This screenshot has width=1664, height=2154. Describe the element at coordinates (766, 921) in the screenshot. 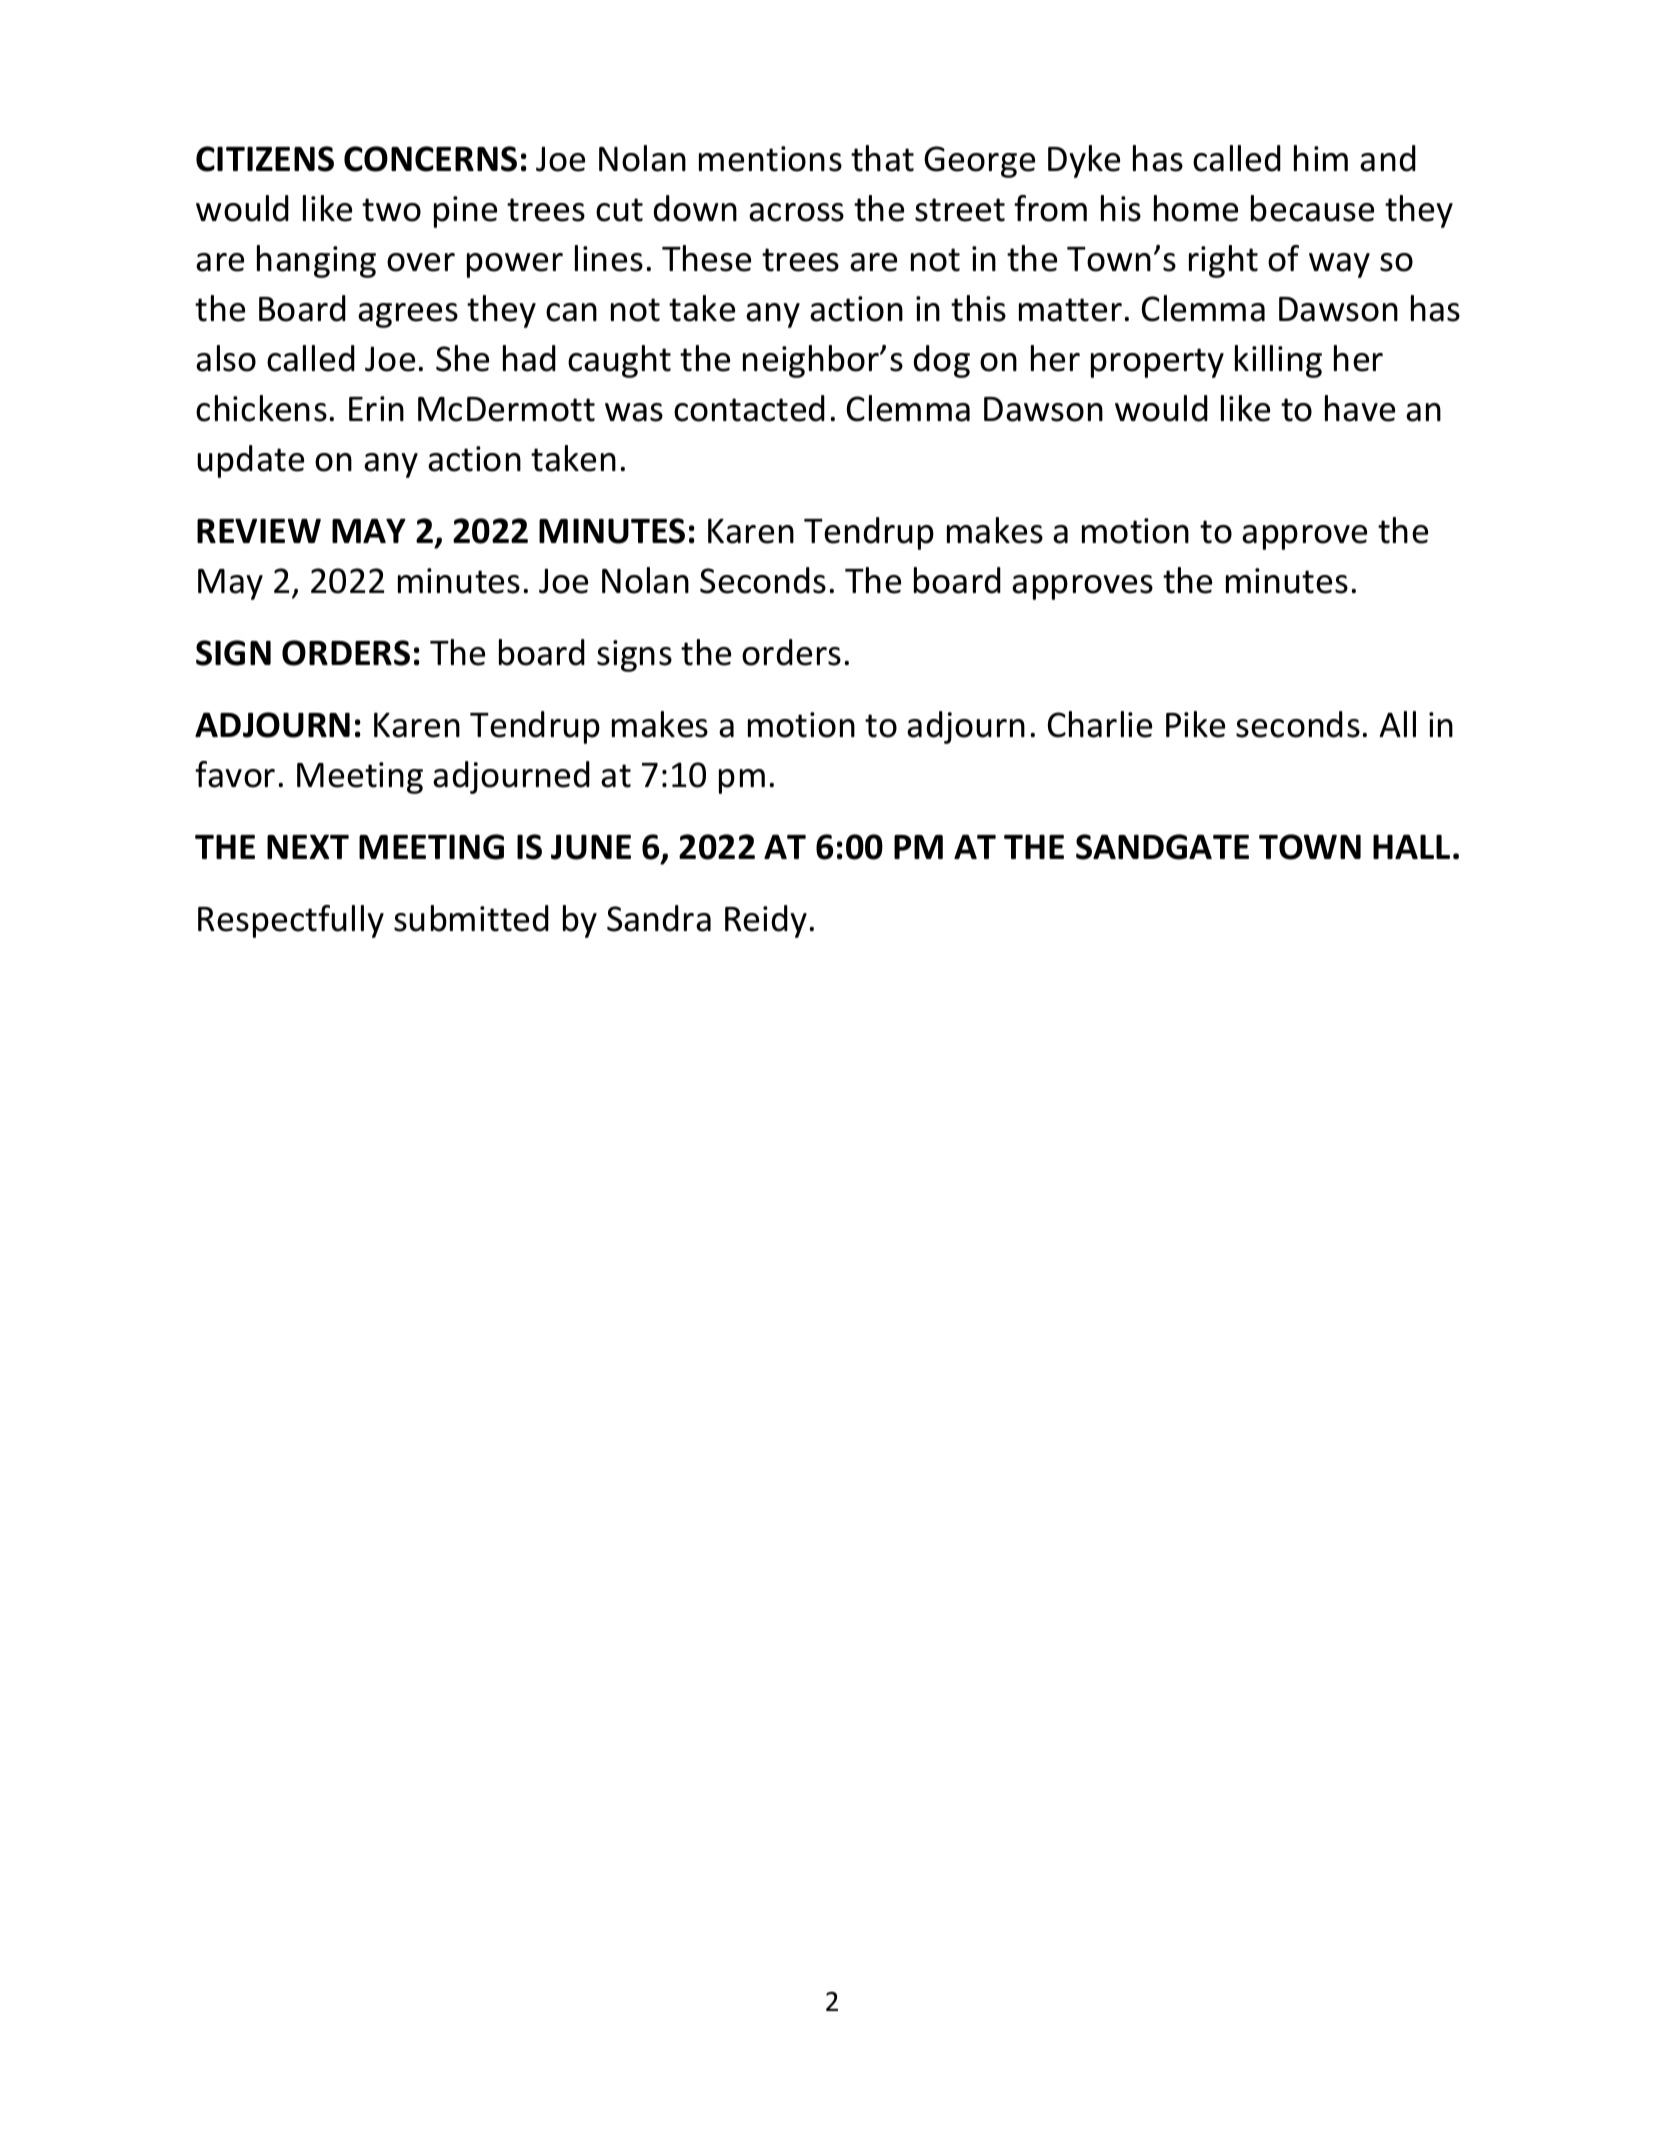

I see `Reidy` at that location.
